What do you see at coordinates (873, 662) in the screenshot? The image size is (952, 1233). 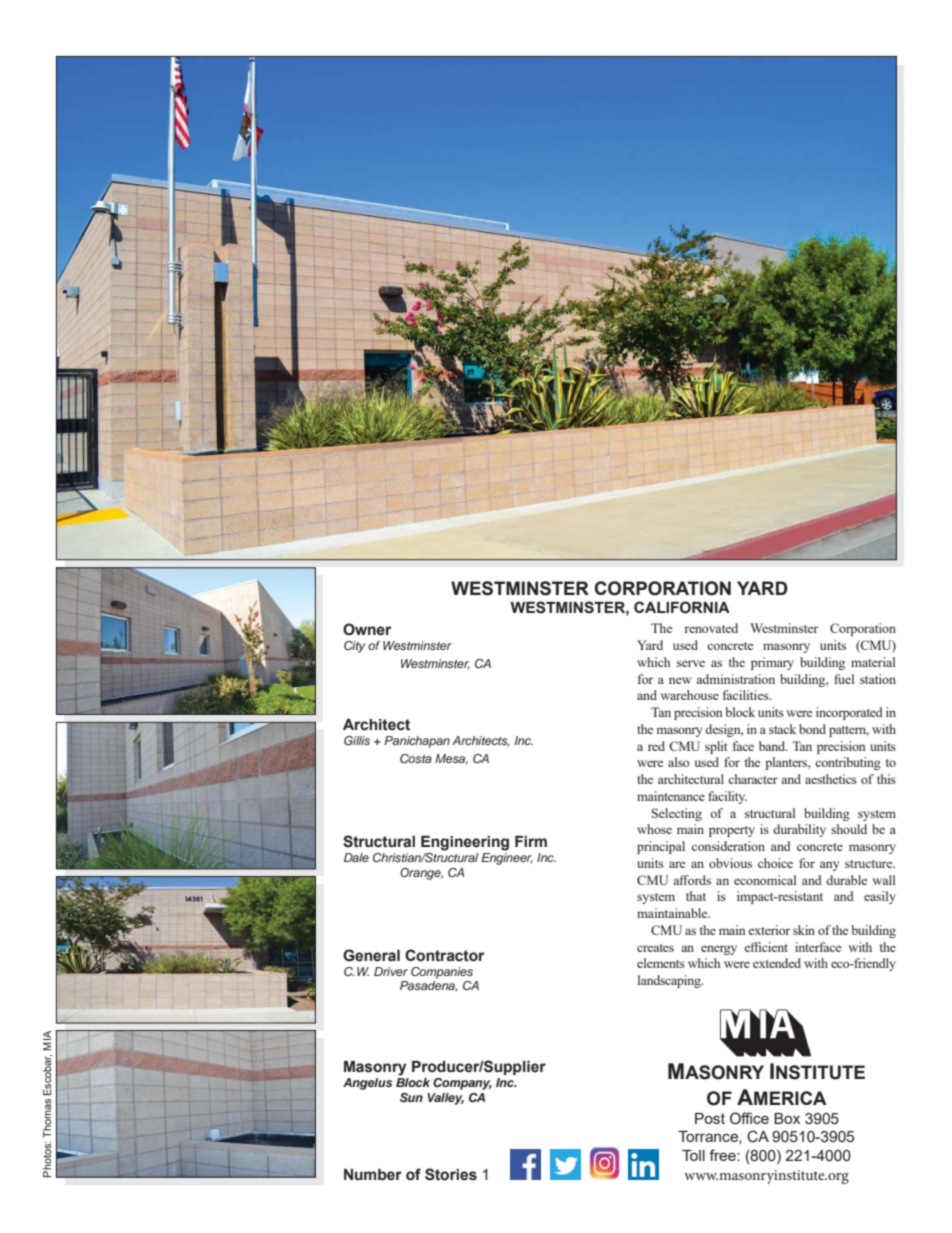 I see `material` at bounding box center [873, 662].
